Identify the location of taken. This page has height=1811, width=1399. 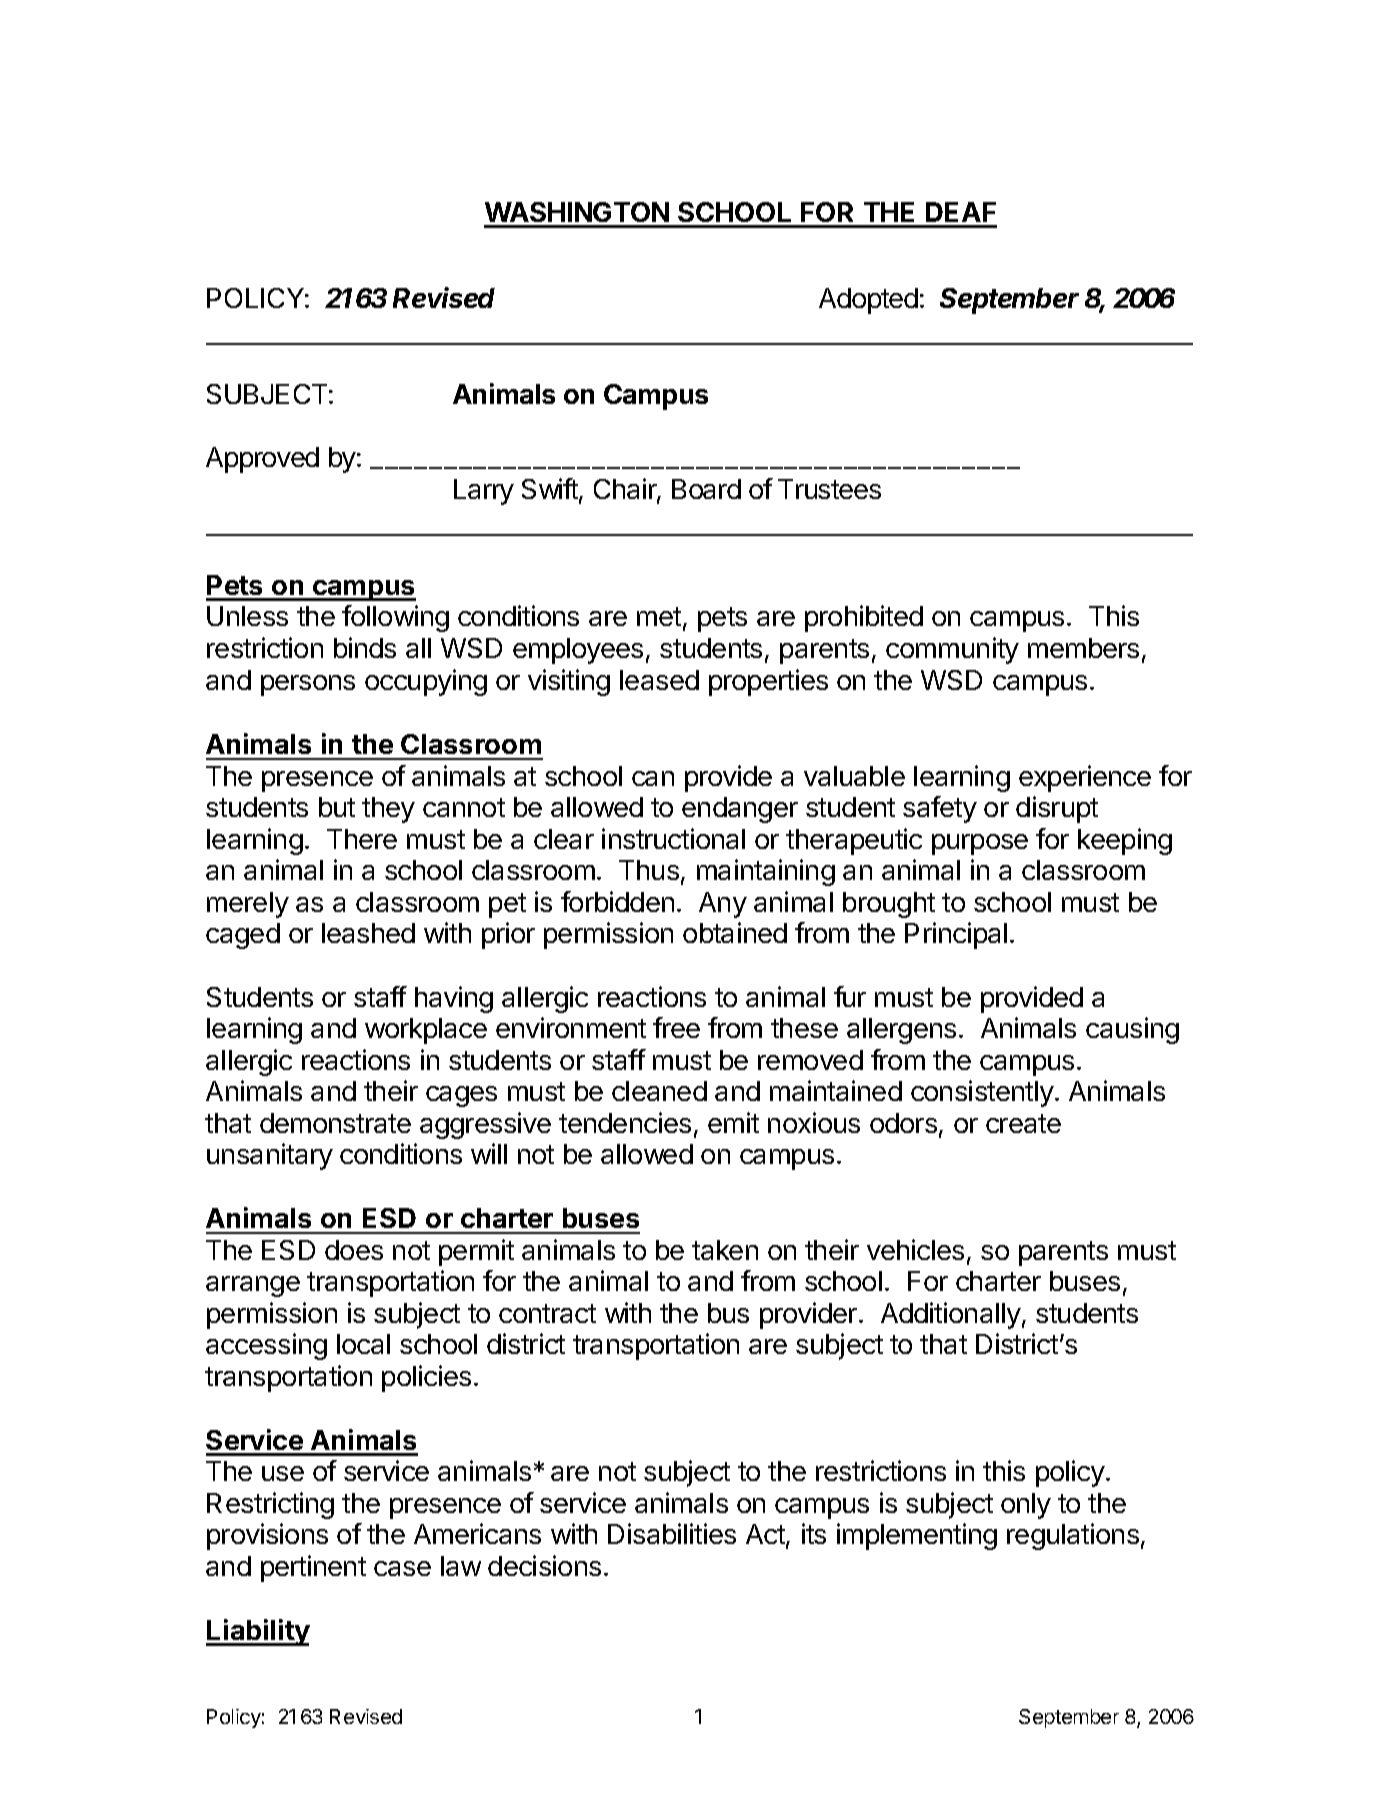
(725, 1250).
